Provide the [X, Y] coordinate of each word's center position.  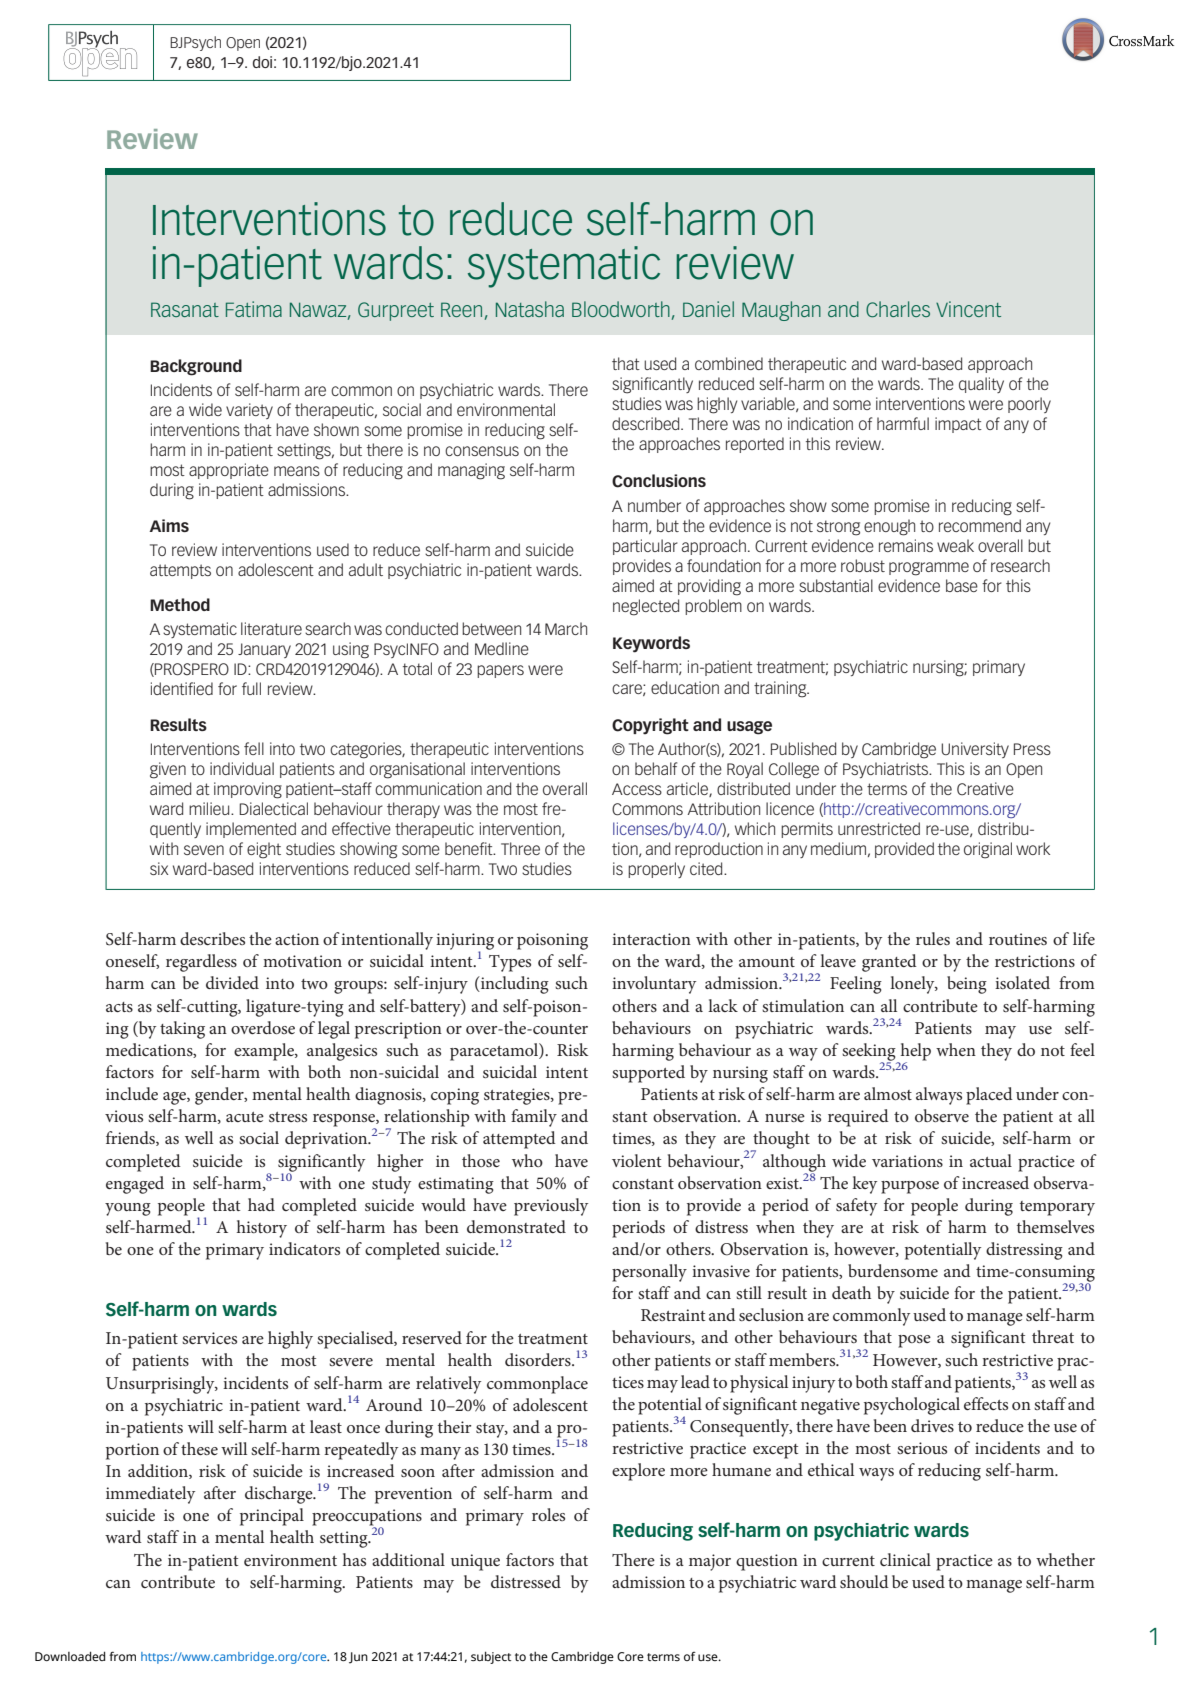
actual [991, 1160]
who [527, 1160]
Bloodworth [621, 309]
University [975, 750]
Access [637, 789]
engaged [135, 1185]
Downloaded [70, 1656]
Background [196, 367]
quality [981, 385]
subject [491, 1657]
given [168, 770]
